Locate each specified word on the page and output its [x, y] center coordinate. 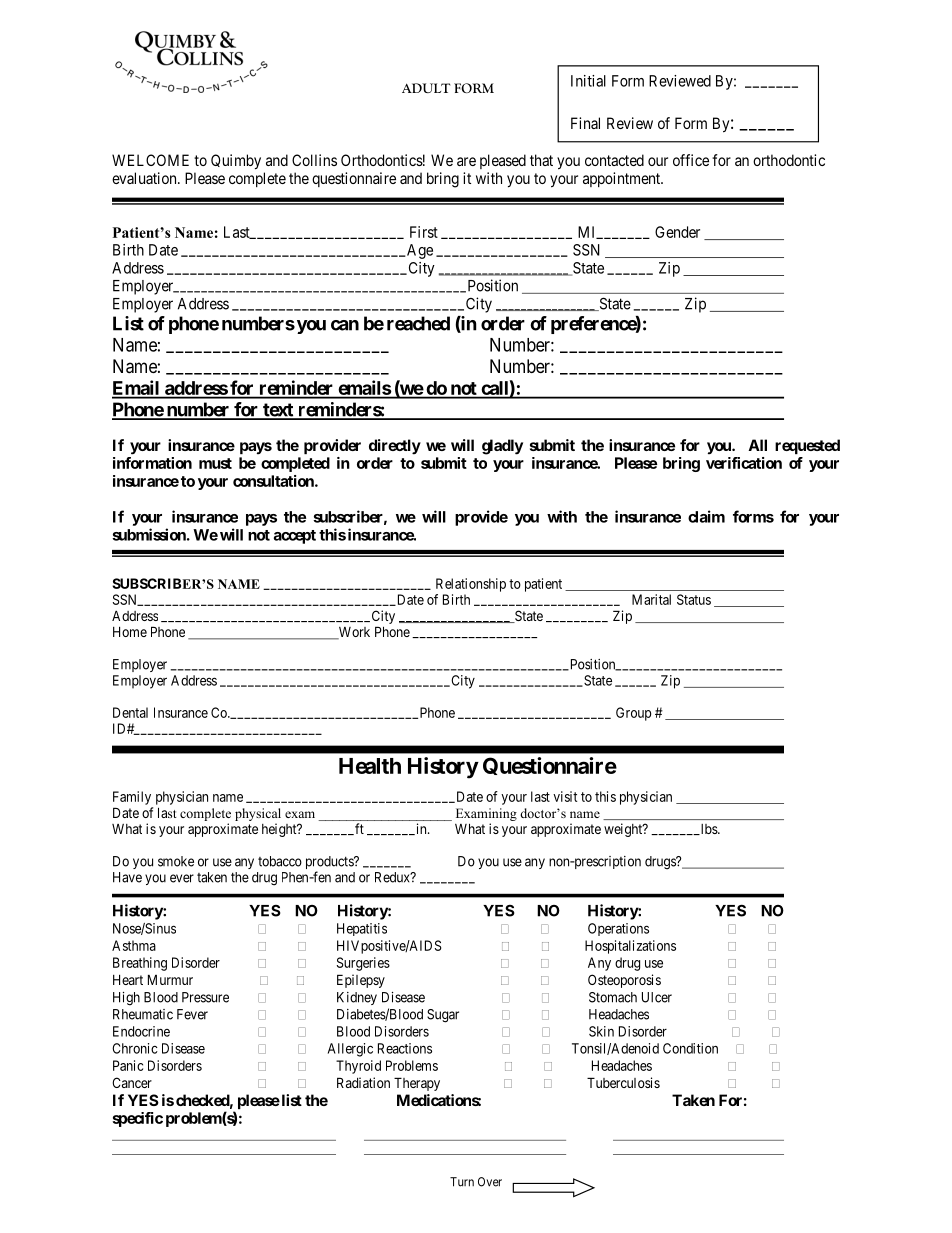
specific [138, 1119]
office [691, 160]
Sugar [443, 1016]
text [278, 411]
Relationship [471, 585]
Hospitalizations [630, 947]
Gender [677, 232]
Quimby [236, 162]
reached [418, 323]
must [215, 463]
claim [706, 516]
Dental [130, 712]
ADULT [426, 88]
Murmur [170, 979]
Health [370, 766]
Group [633, 714]
